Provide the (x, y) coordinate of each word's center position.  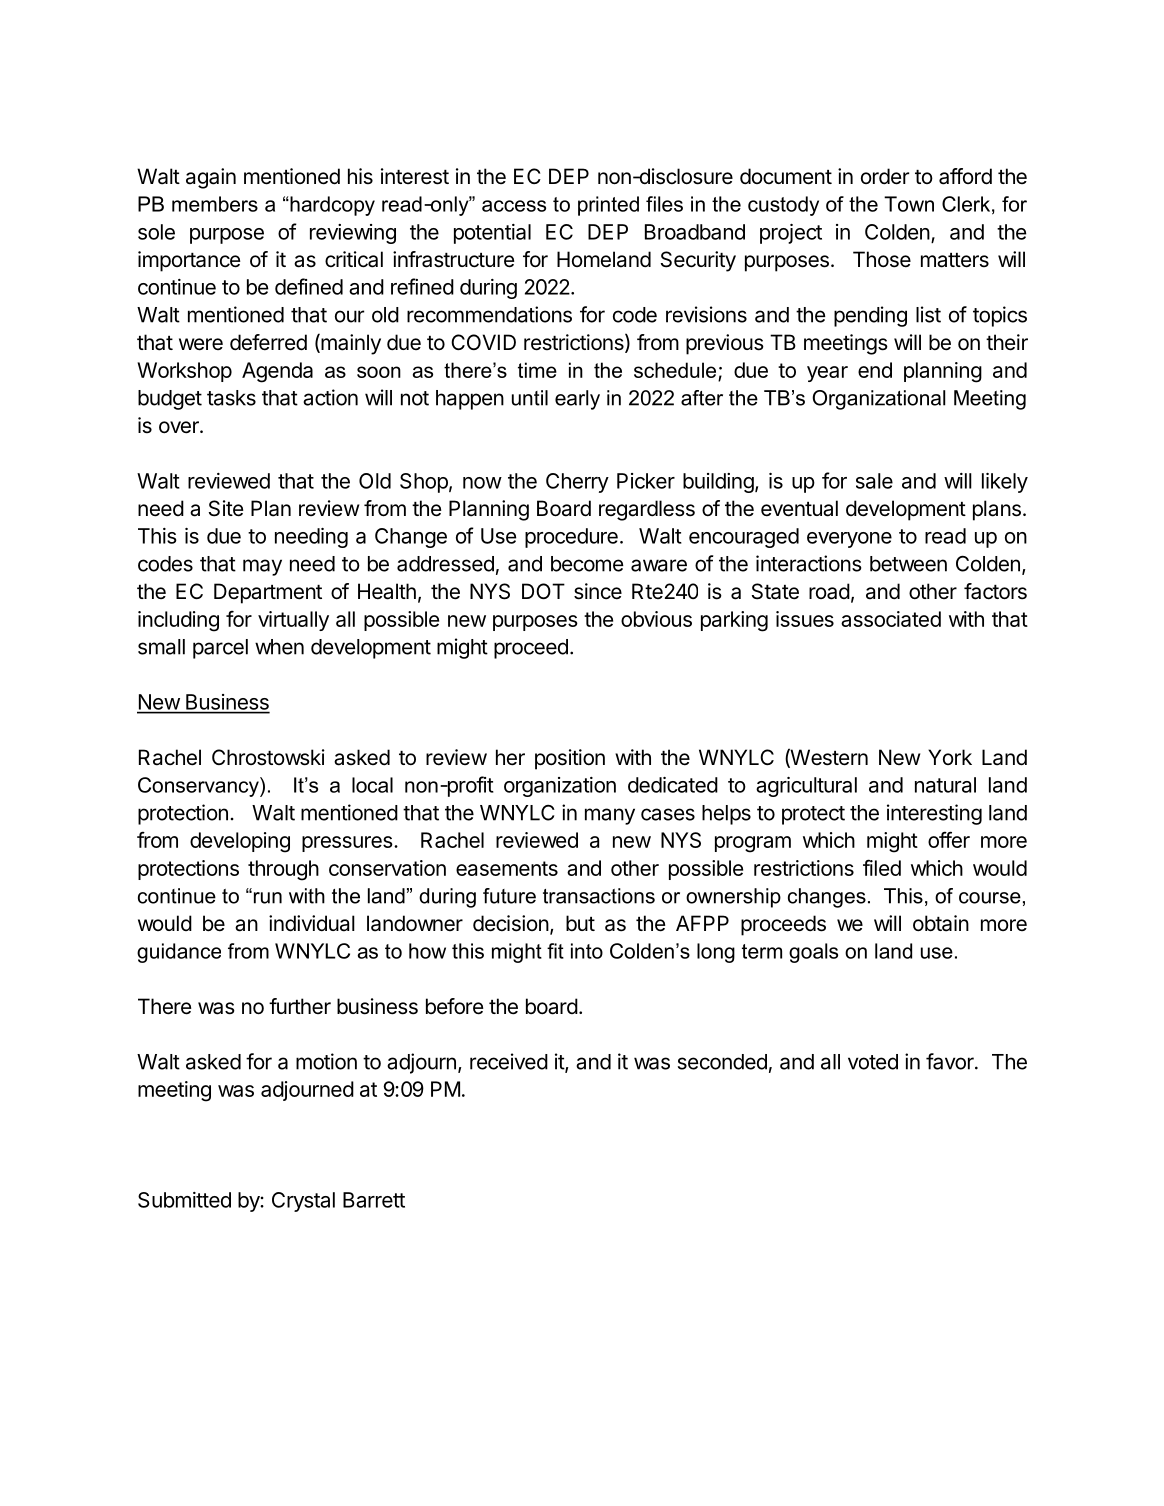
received (509, 1061)
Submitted (184, 1200)
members (215, 204)
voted (873, 1062)
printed (608, 206)
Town (909, 204)
